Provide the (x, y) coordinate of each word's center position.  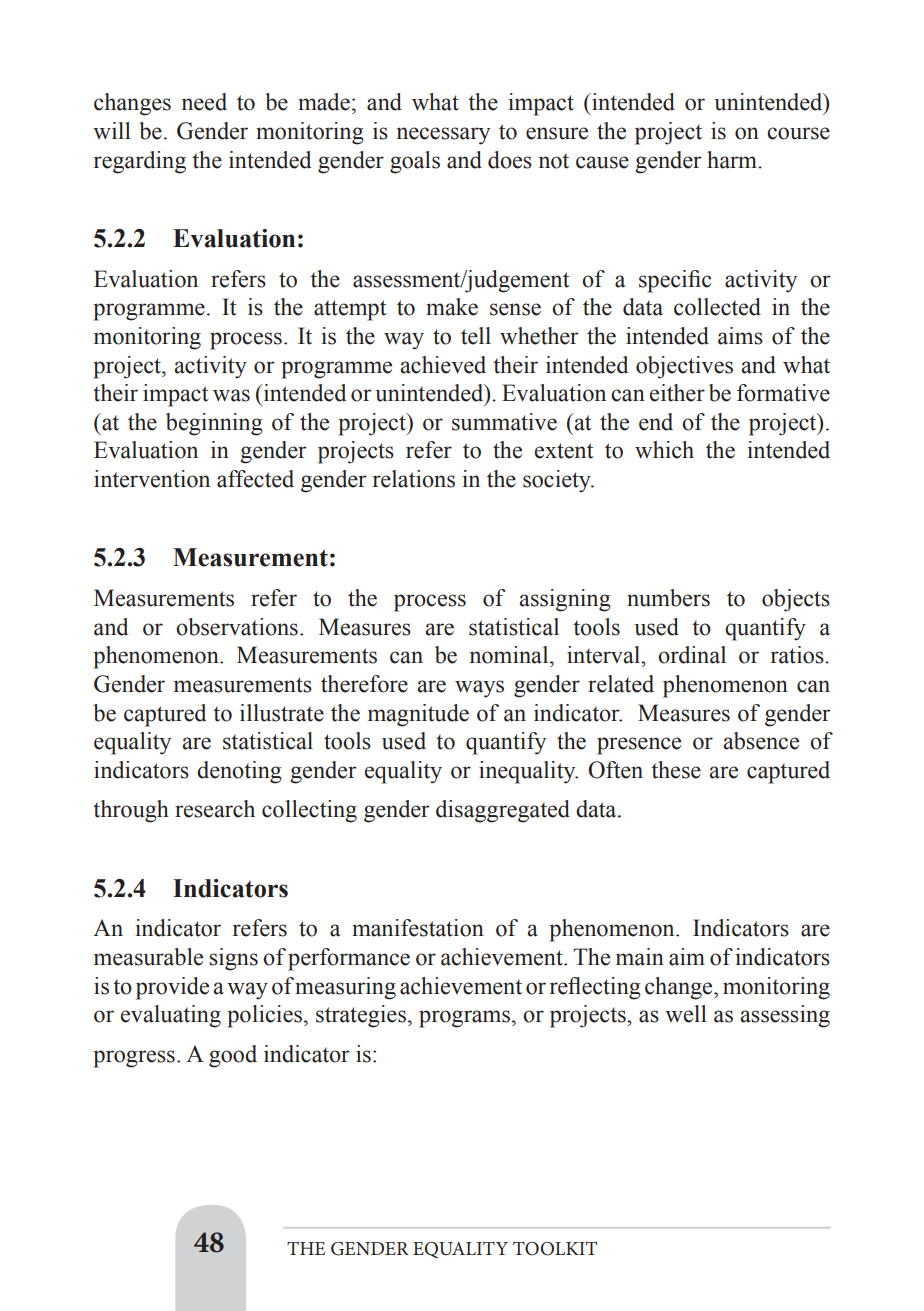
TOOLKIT (555, 1248)
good (233, 1056)
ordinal (692, 655)
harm (733, 160)
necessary (443, 136)
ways (479, 689)
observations (237, 627)
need (204, 102)
